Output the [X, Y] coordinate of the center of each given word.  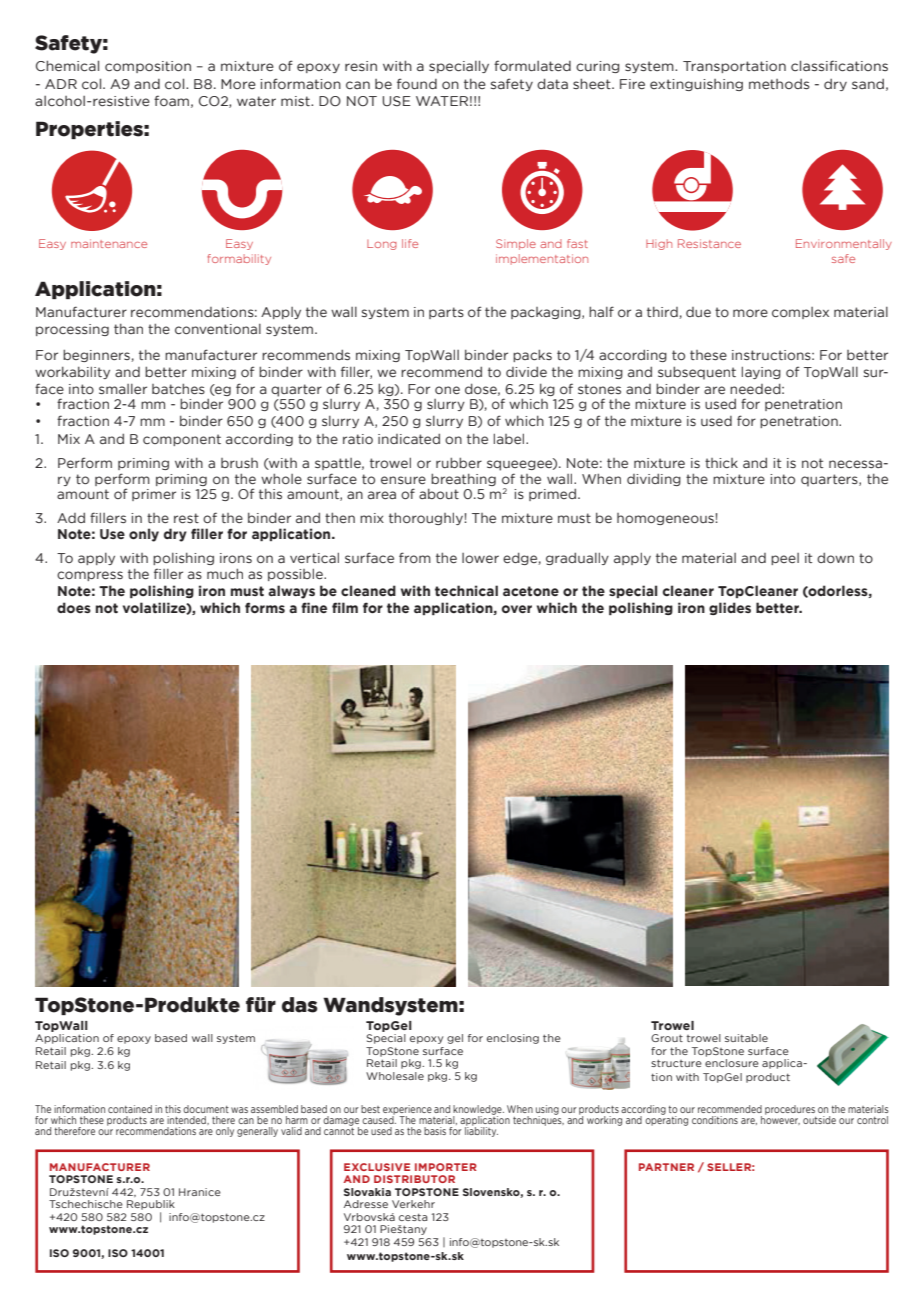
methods [779, 84]
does [74, 607]
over [517, 609]
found [417, 83]
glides [730, 608]
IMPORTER [446, 1167]
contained [130, 1109]
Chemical [67, 66]
